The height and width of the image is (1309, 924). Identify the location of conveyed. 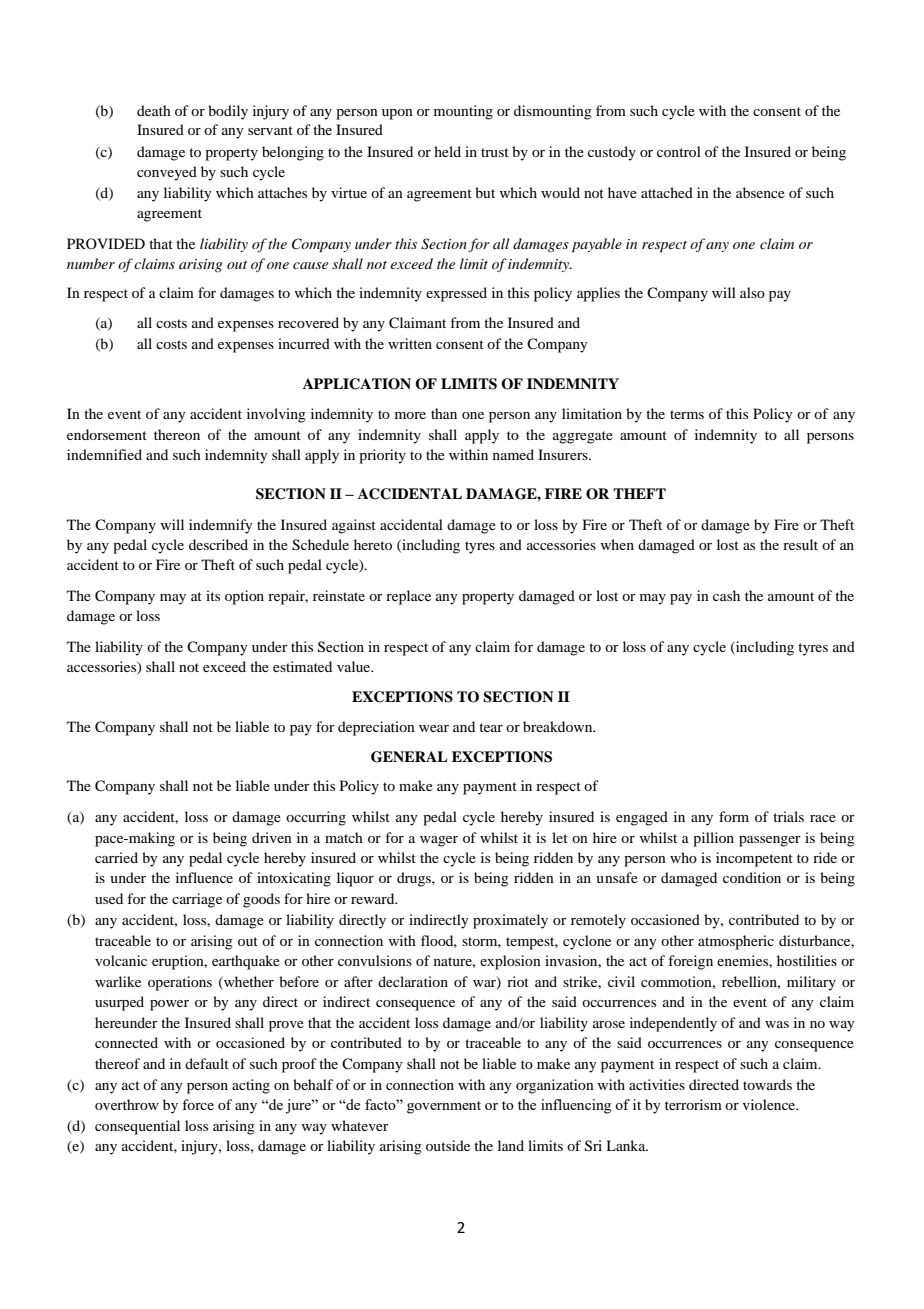
(167, 173).
